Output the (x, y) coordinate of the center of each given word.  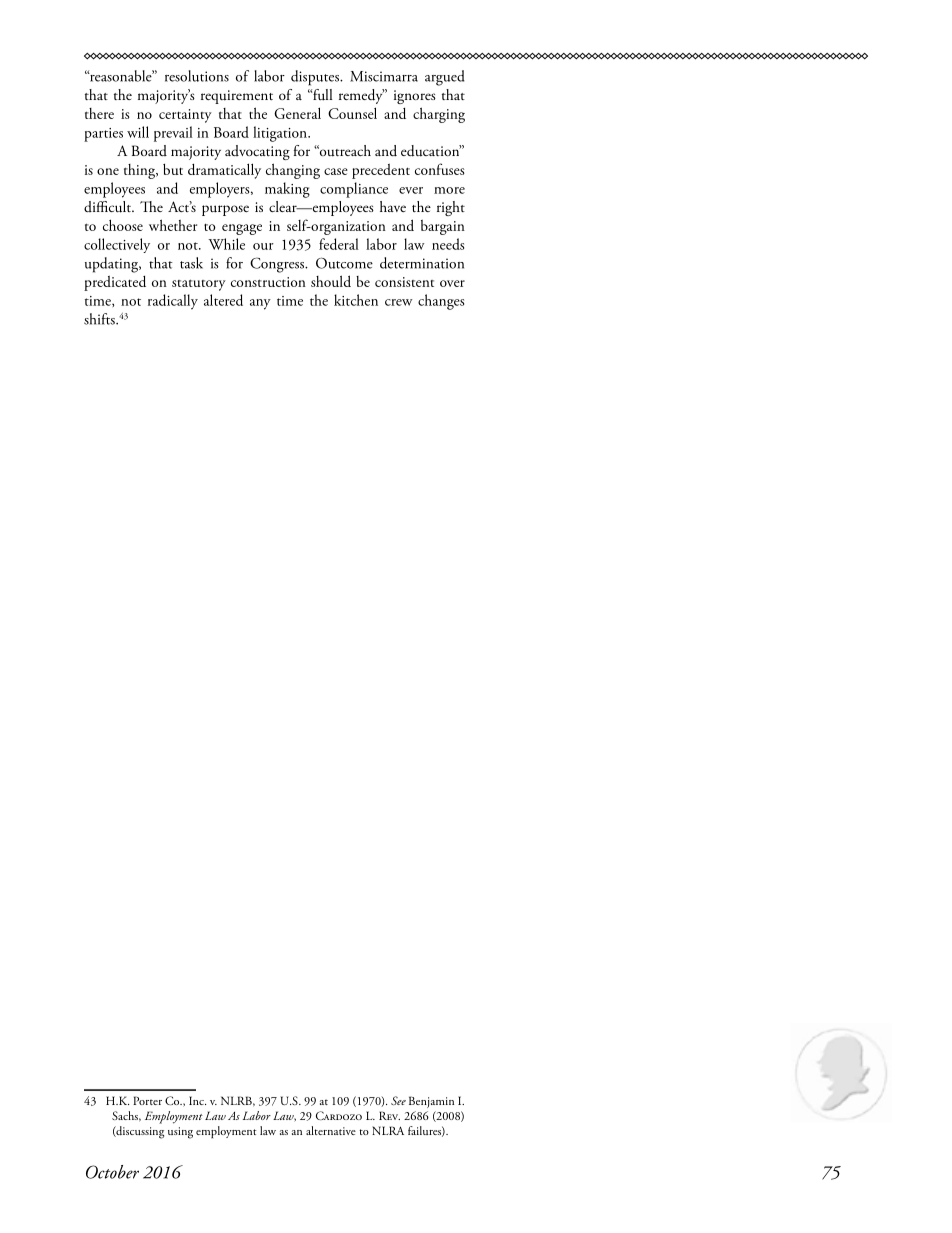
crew (398, 302)
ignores (415, 97)
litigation (281, 134)
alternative (331, 1130)
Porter (147, 1100)
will (138, 132)
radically (173, 302)
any (260, 304)
